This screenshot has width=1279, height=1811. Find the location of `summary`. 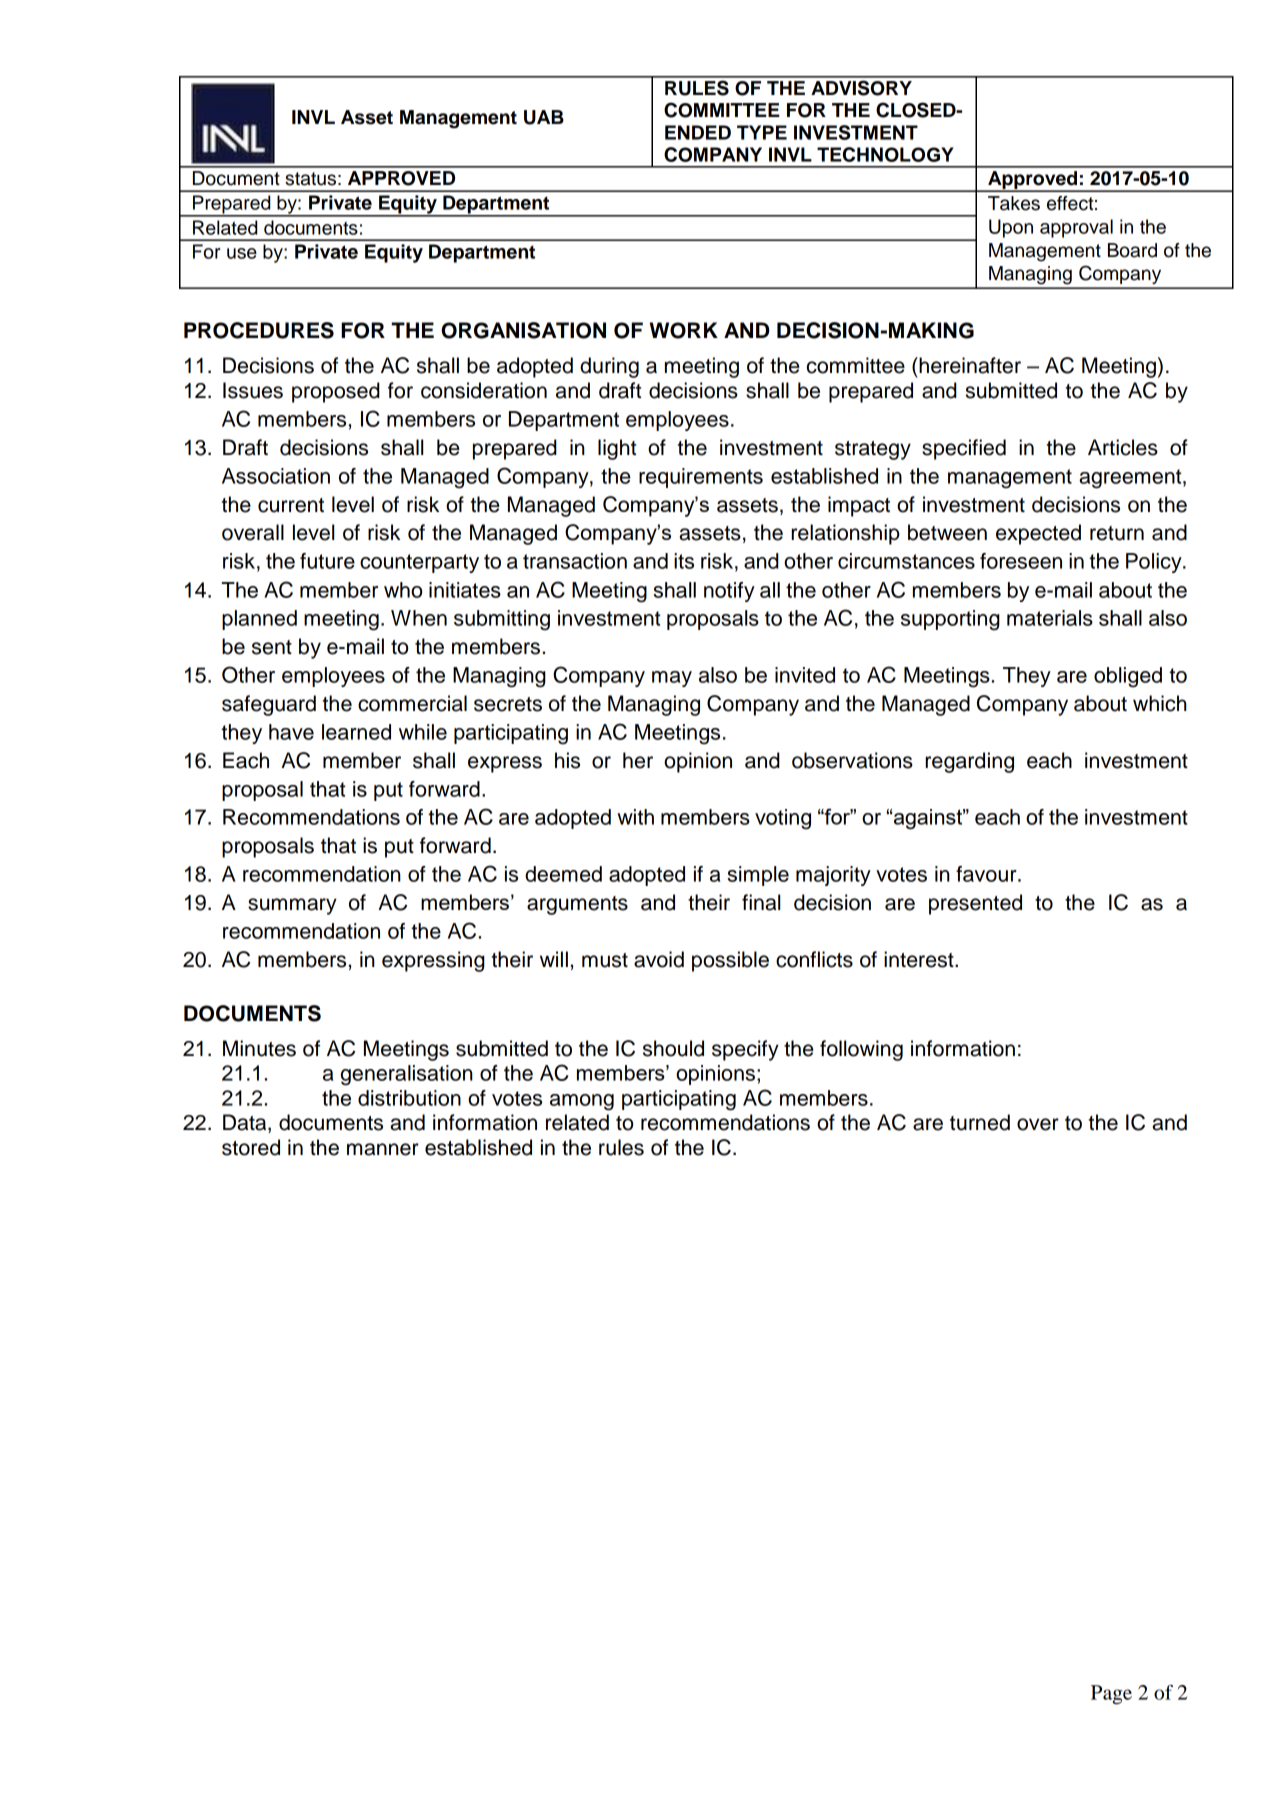

summary is located at coordinates (292, 906).
